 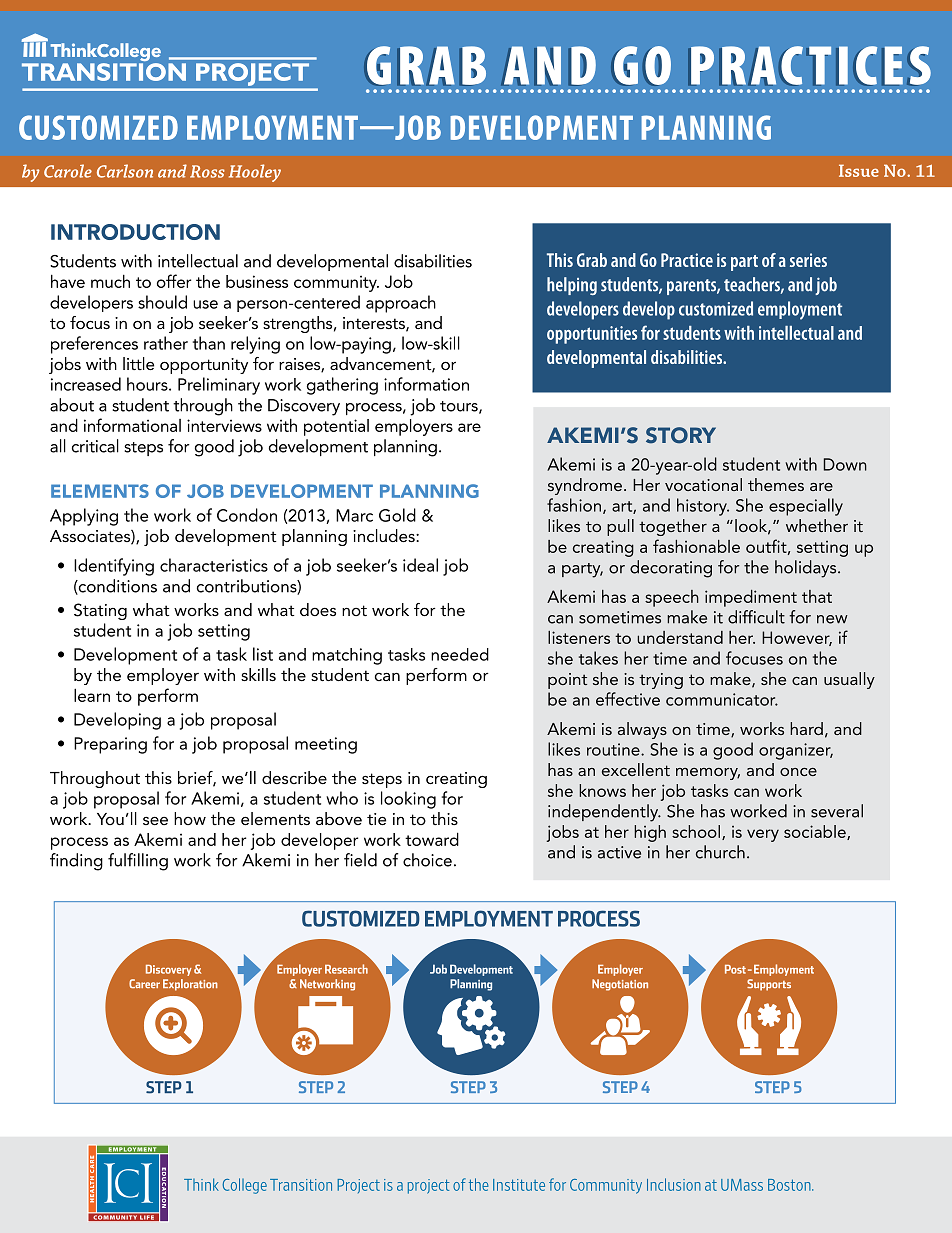 What do you see at coordinates (845, 464) in the image?
I see `Down` at bounding box center [845, 464].
